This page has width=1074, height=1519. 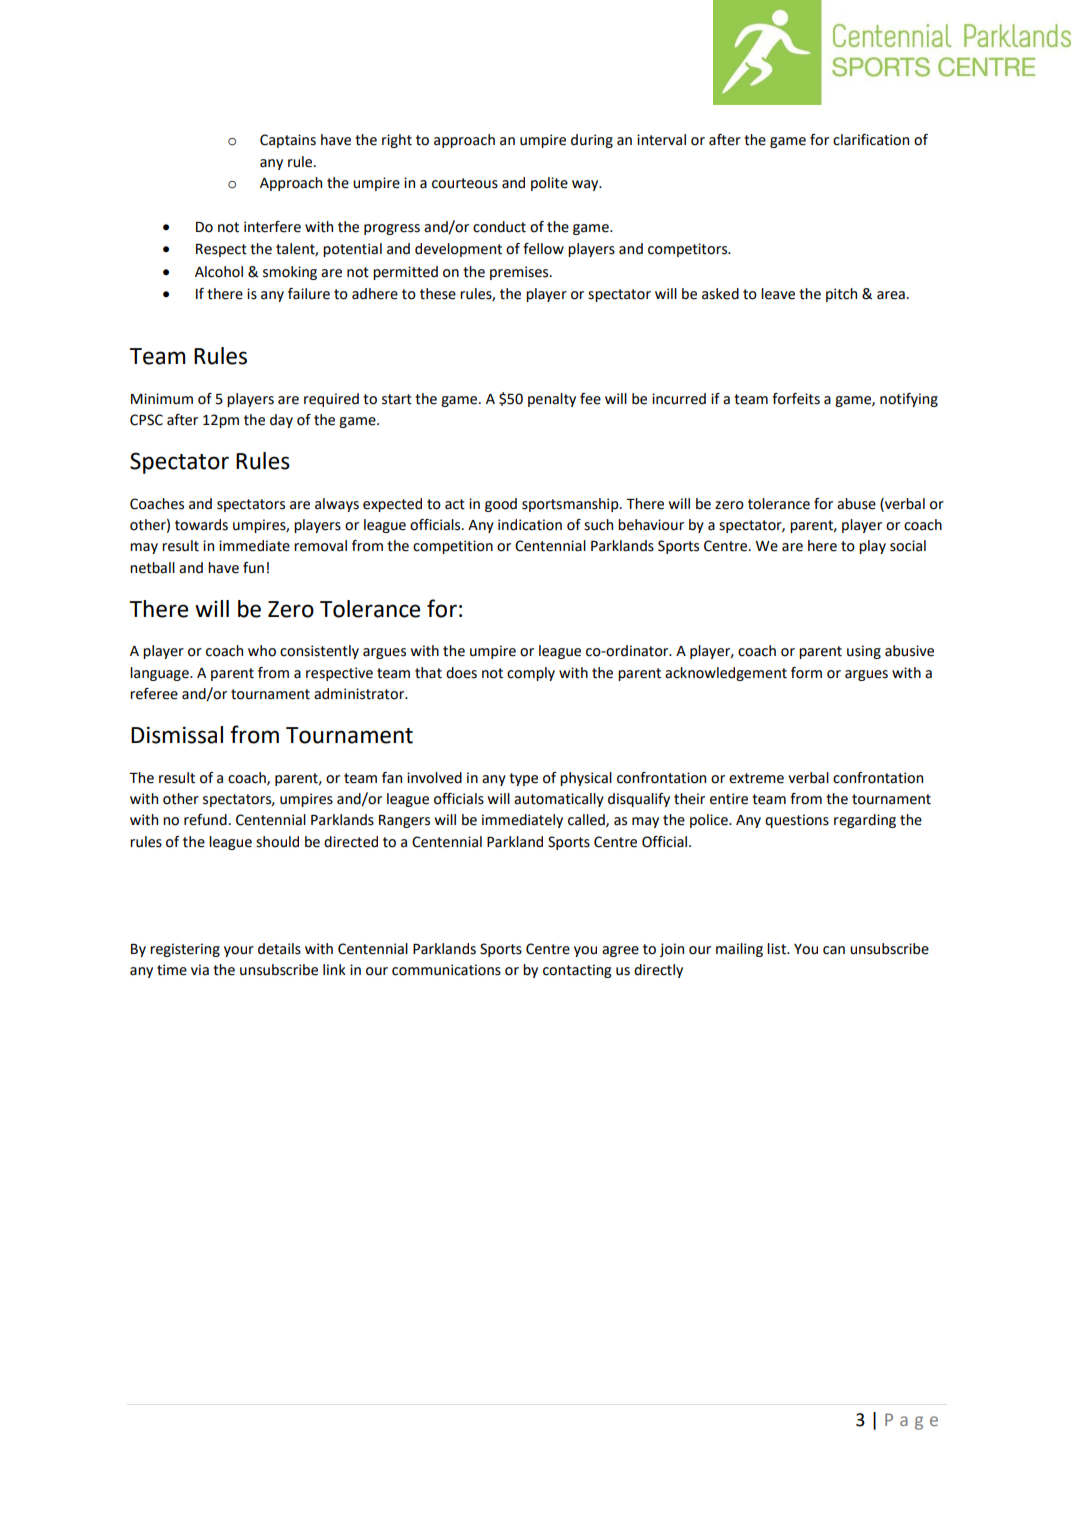 I want to click on penalty, so click(x=552, y=400).
